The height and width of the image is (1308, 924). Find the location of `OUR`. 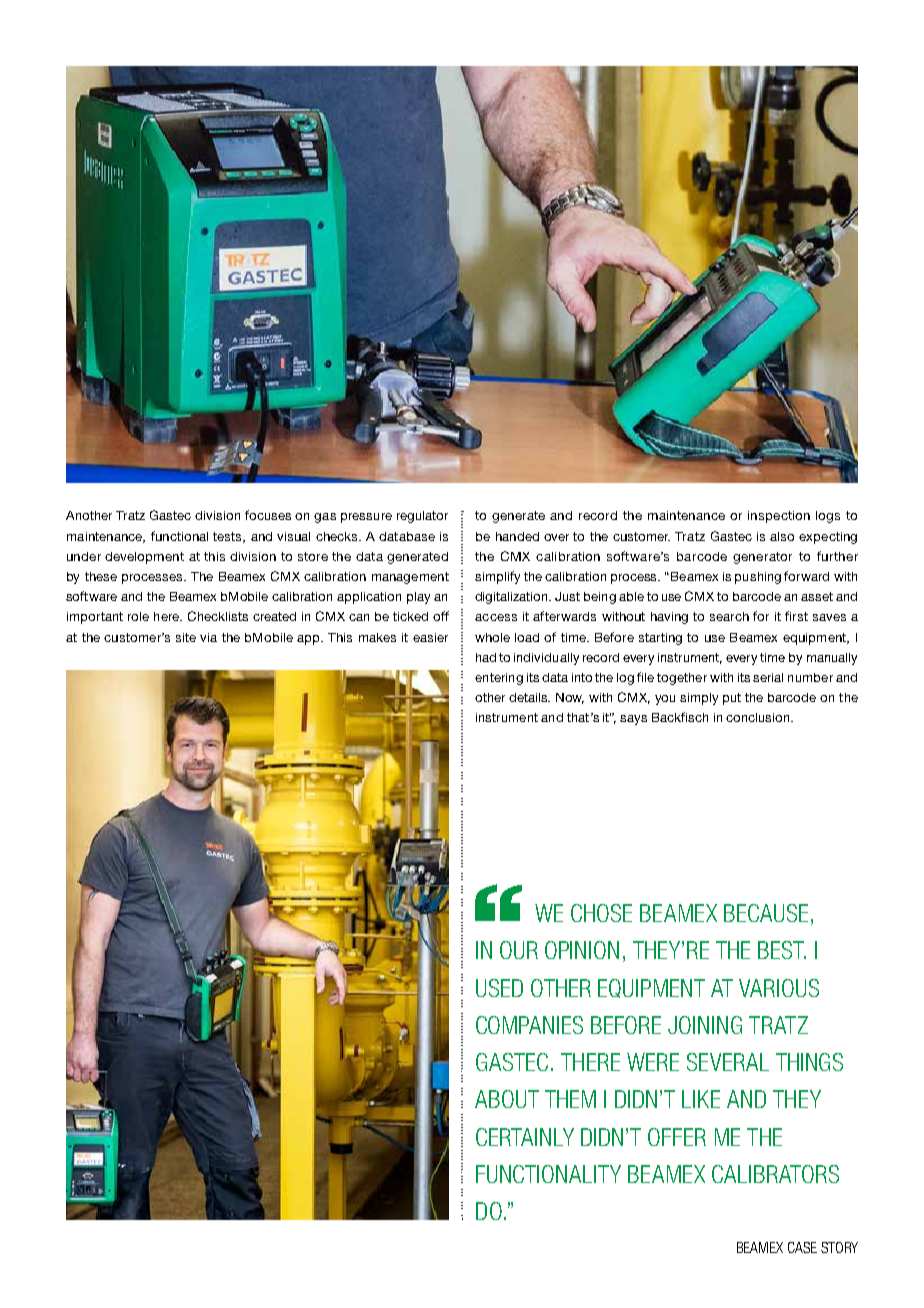

OUR is located at coordinates (519, 950).
